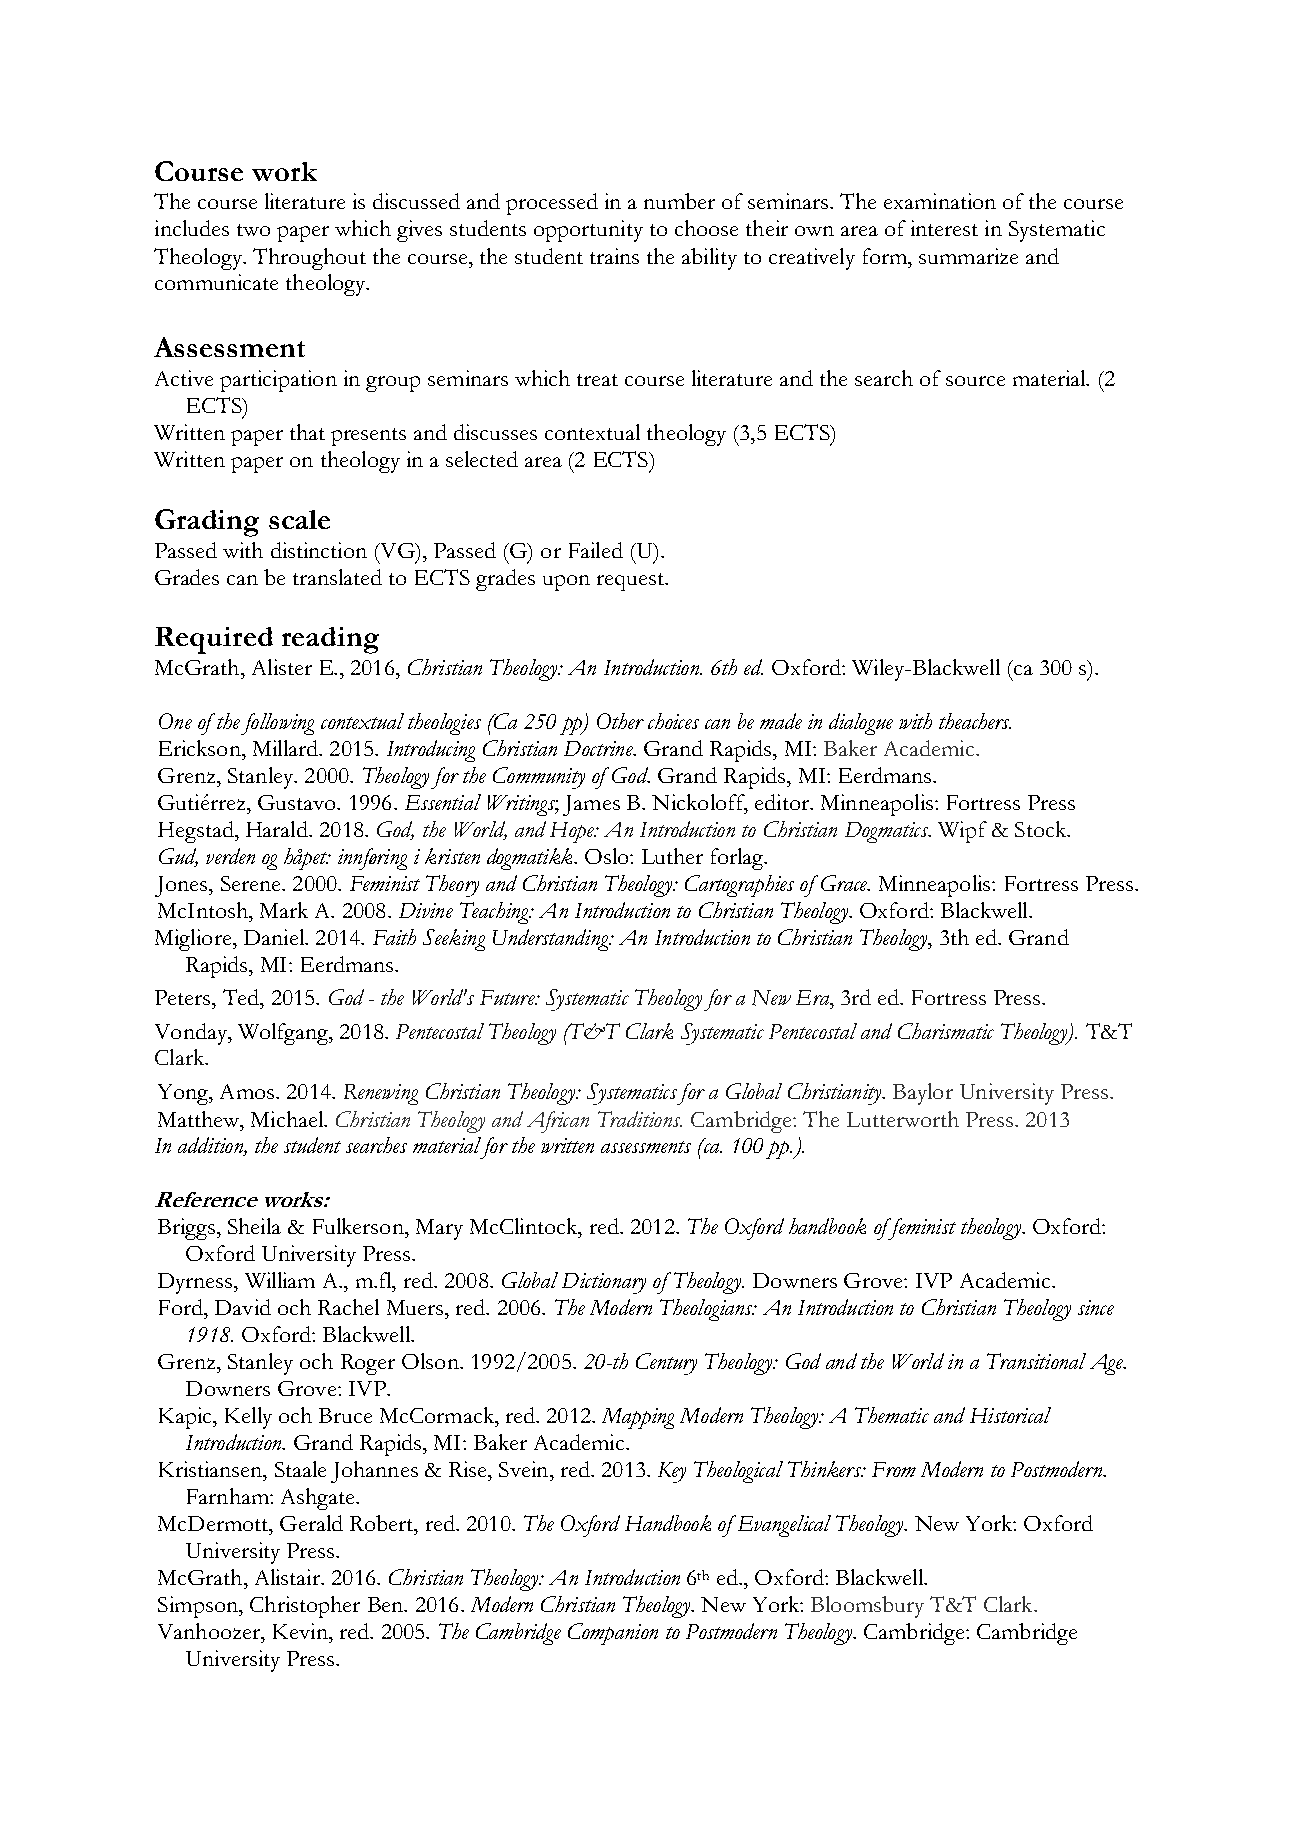 The height and width of the document is (1835, 1296). What do you see at coordinates (614, 256) in the document?
I see `trains` at bounding box center [614, 256].
